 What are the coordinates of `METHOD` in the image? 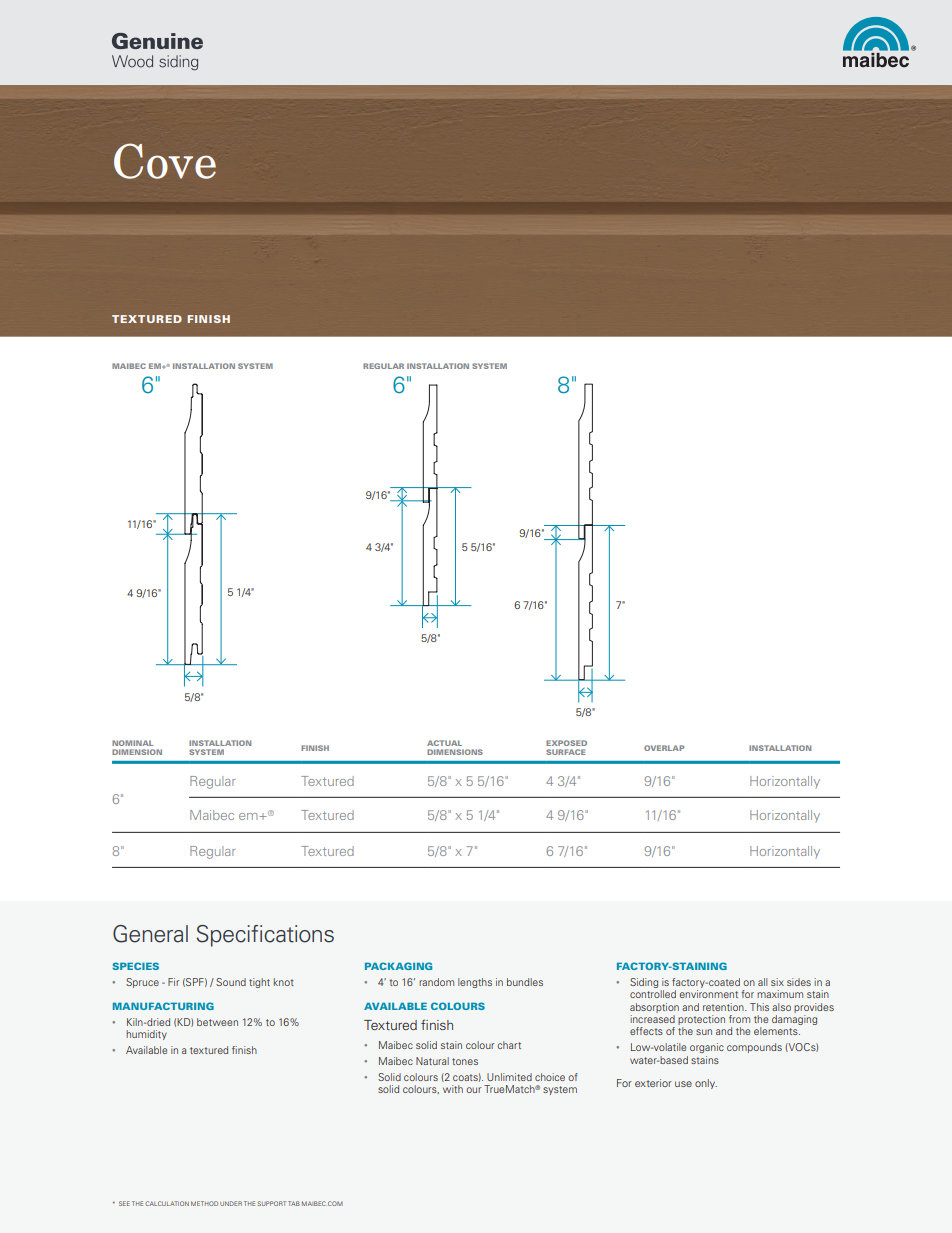 It's located at (204, 1203).
